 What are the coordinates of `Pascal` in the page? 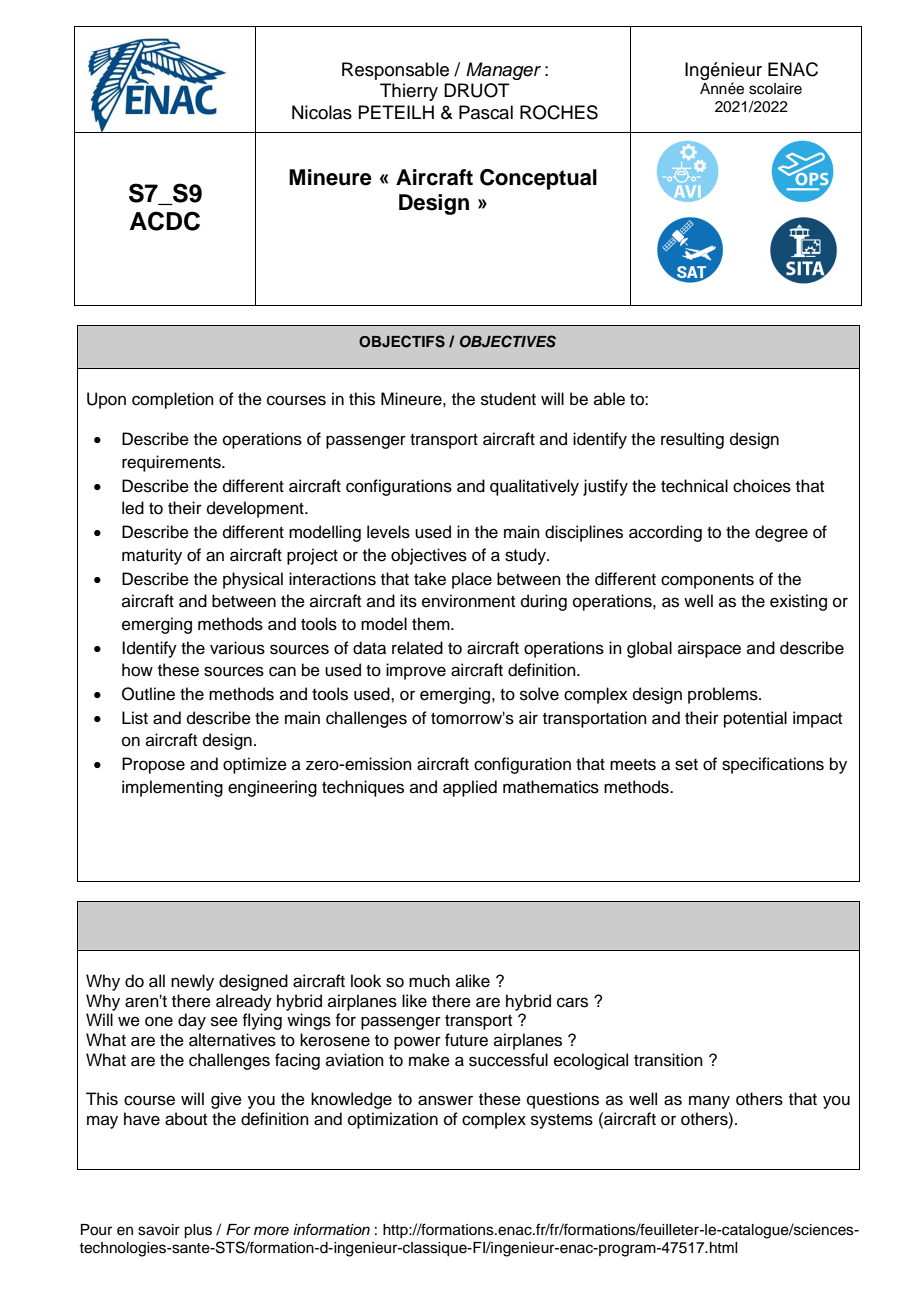 It's located at (486, 112).
